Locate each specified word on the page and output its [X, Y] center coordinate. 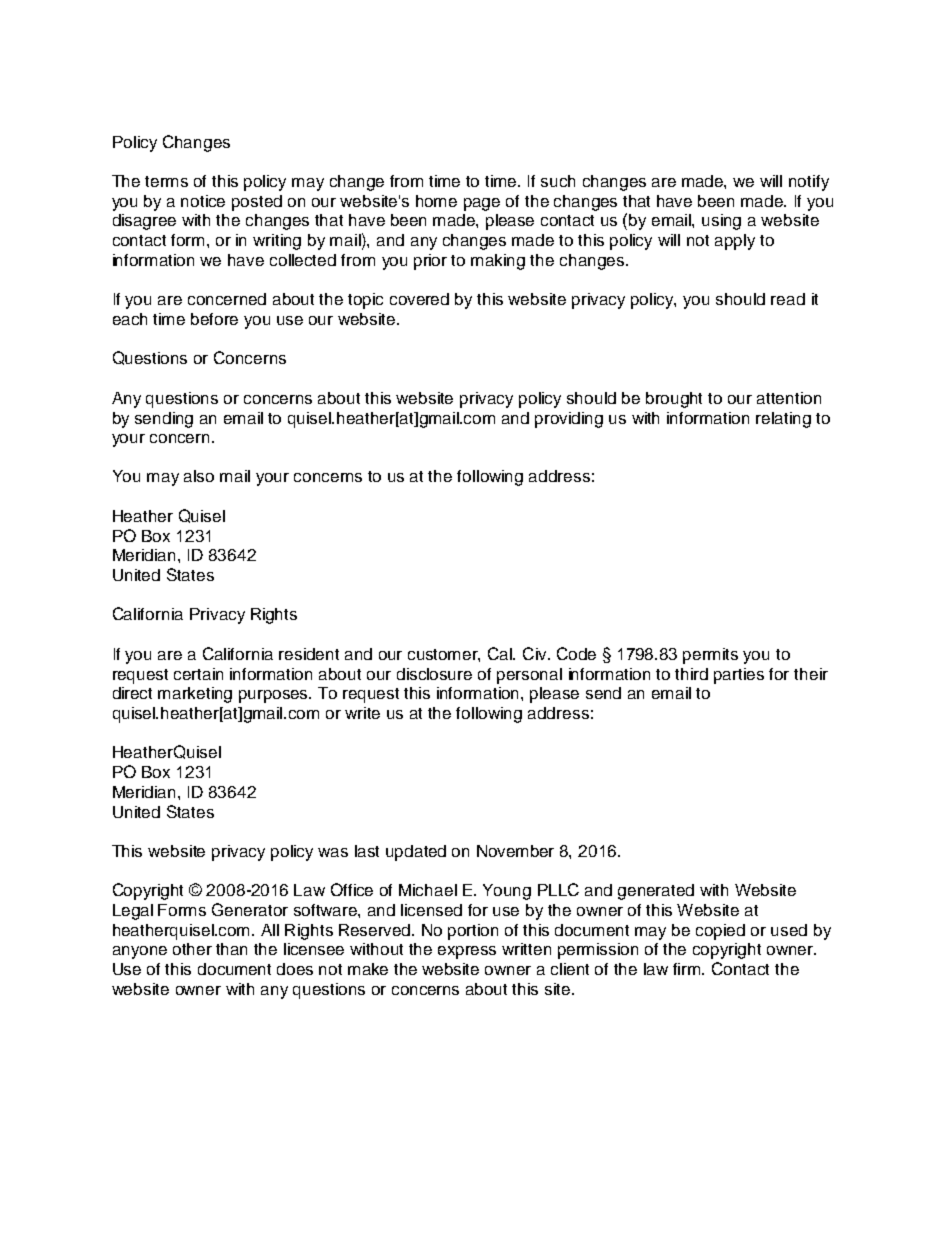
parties [739, 676]
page [482, 204]
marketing [195, 695]
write [362, 713]
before [214, 319]
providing [569, 420]
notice [203, 201]
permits [710, 656]
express [467, 952]
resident [309, 654]
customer [444, 655]
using [721, 222]
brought [674, 400]
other [192, 949]
